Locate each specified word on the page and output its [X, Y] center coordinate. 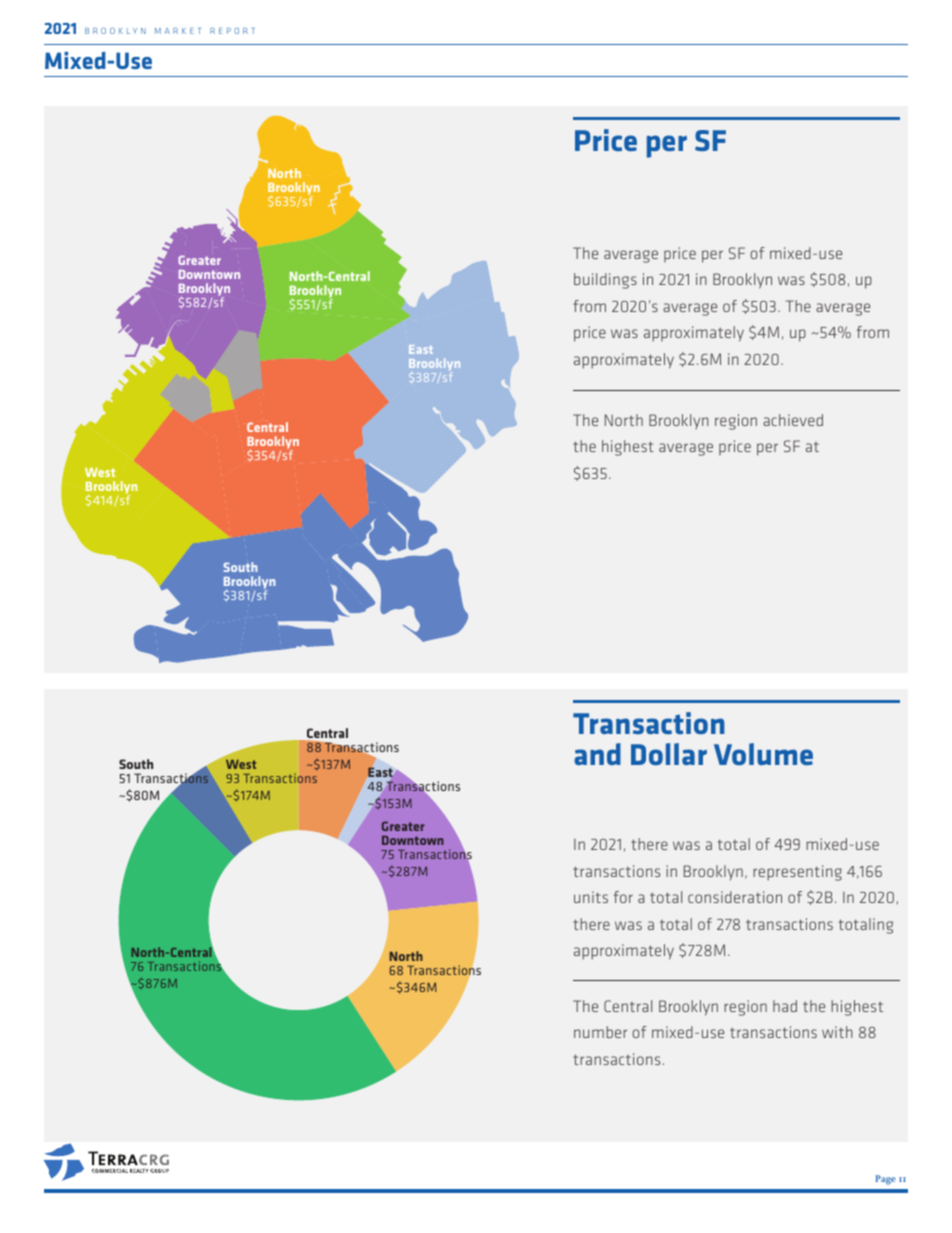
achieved [793, 420]
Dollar [669, 754]
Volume [763, 754]
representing [797, 873]
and [597, 754]
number [600, 1032]
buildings [605, 281]
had [785, 1006]
